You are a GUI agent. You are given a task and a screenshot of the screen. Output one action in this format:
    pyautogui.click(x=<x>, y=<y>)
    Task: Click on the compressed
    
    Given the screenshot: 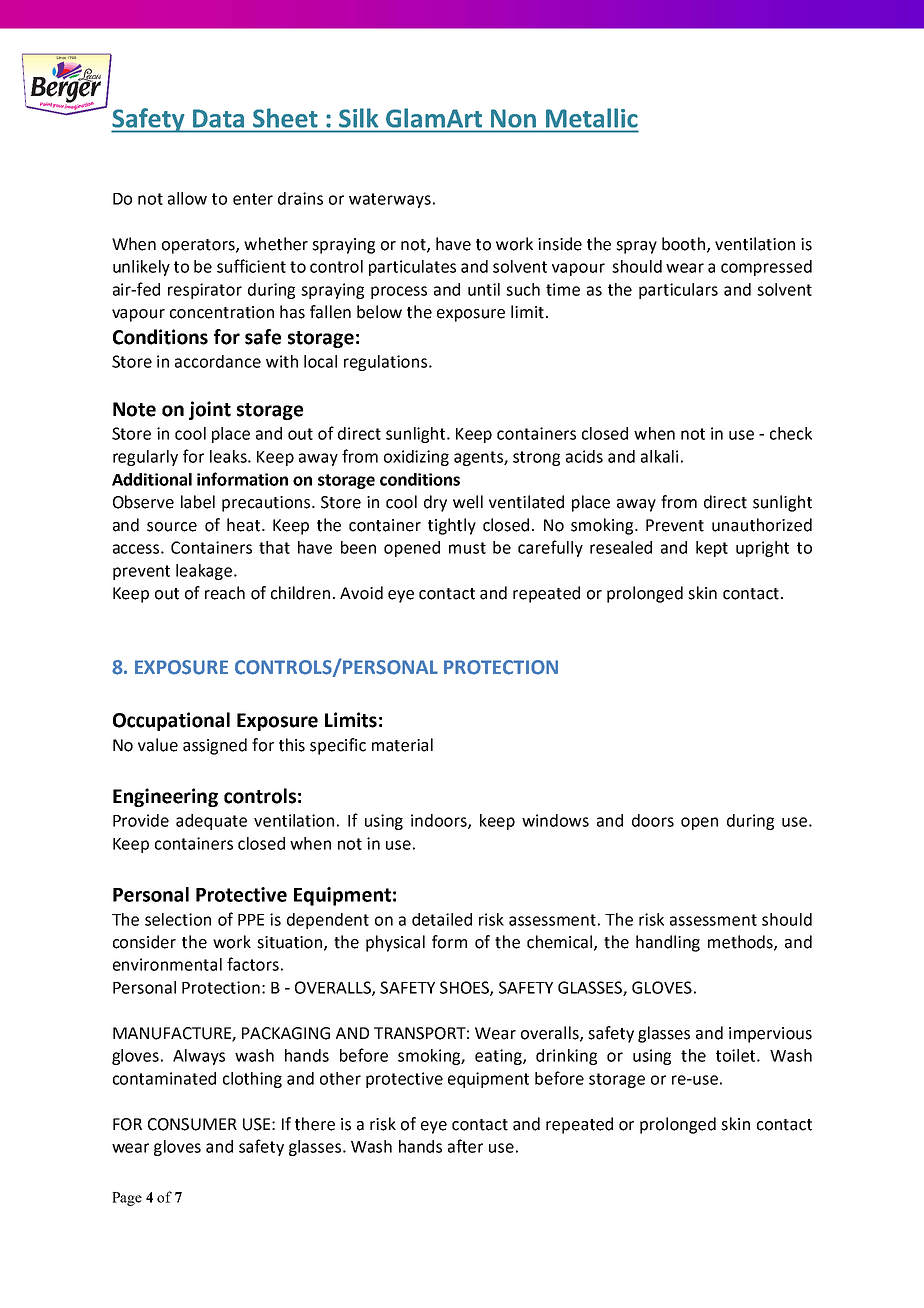 What is the action you would take?
    pyautogui.click(x=766, y=268)
